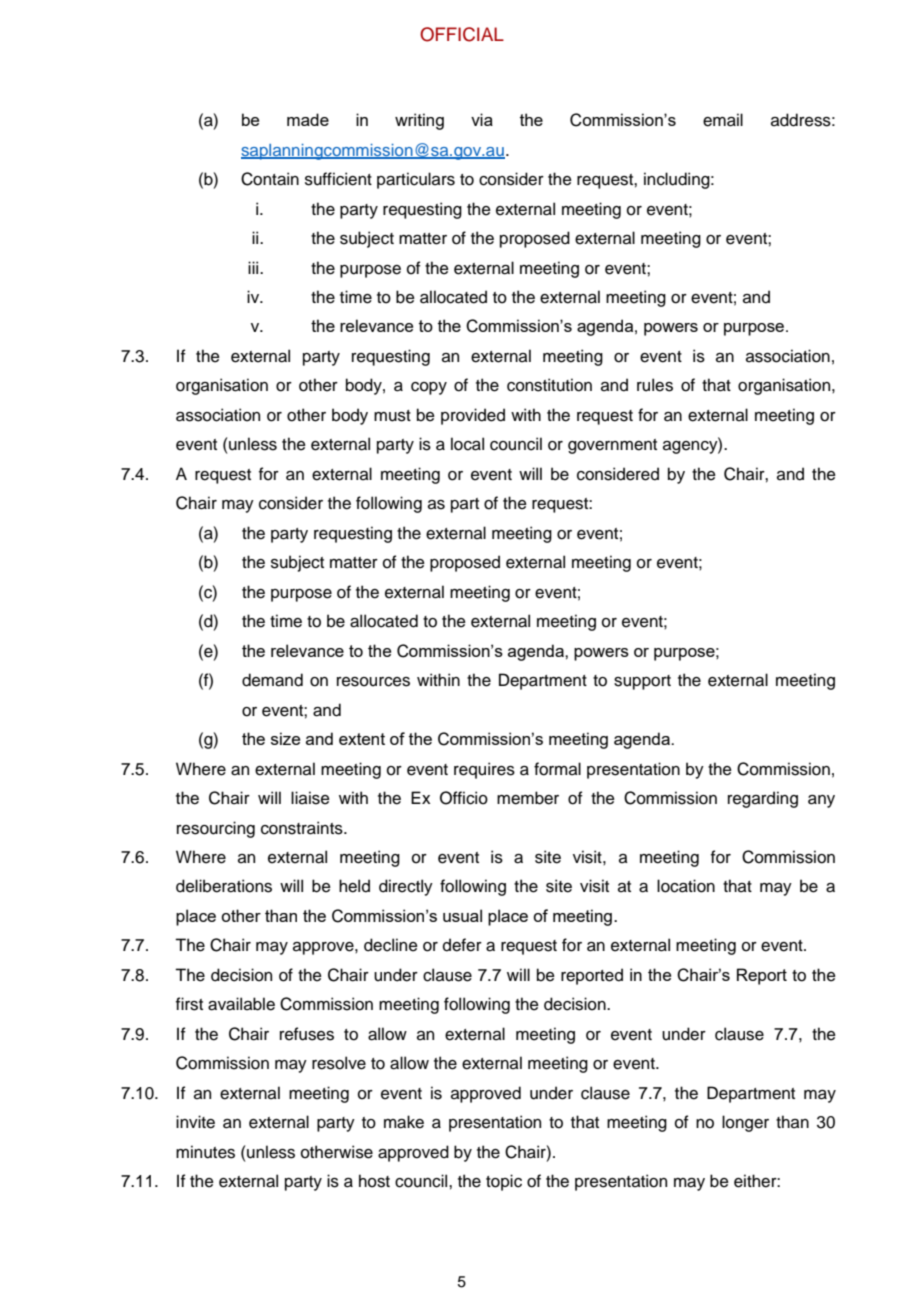 The image size is (924, 1308). I want to click on made, so click(308, 119).
